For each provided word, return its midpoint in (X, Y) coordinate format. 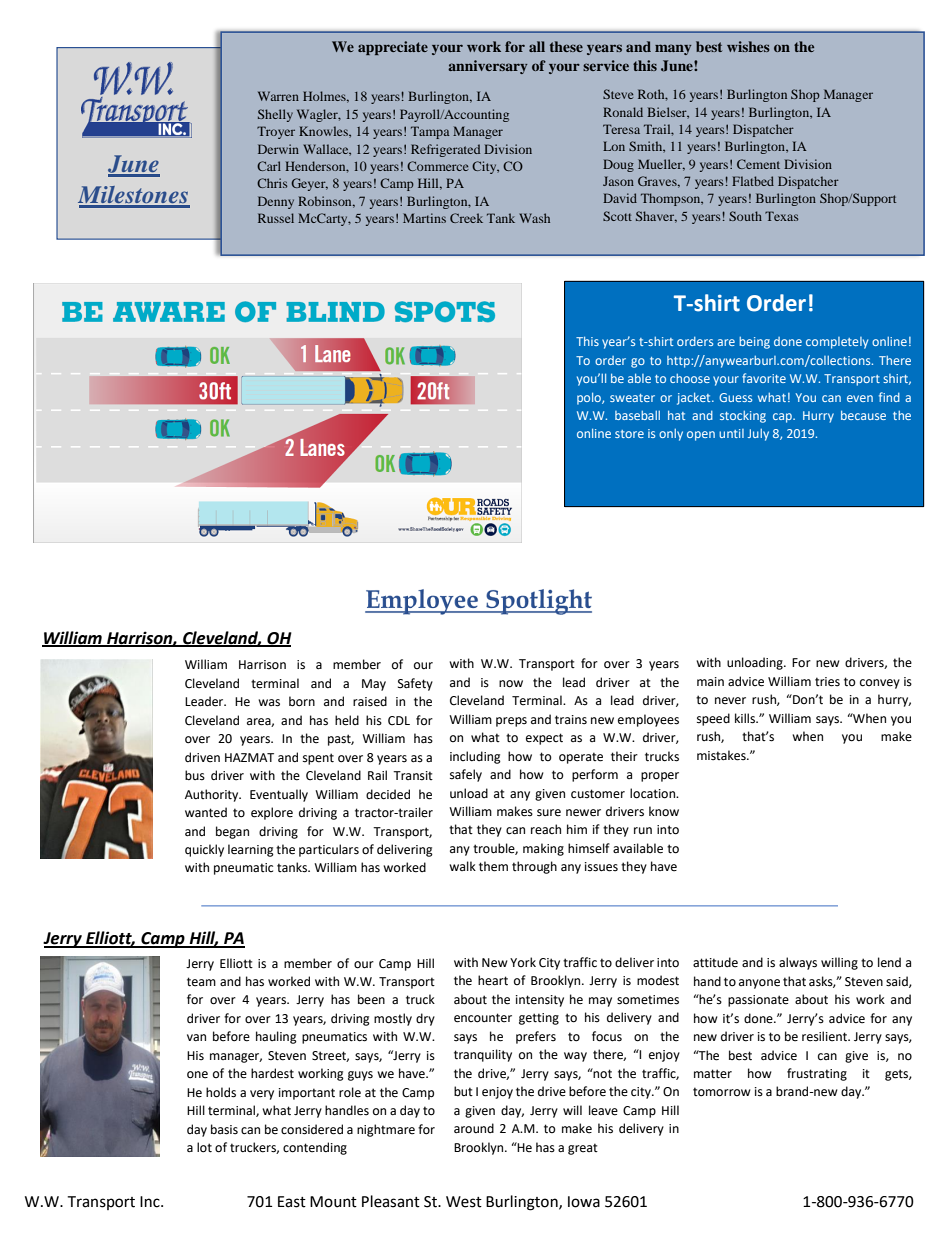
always (798, 963)
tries (827, 682)
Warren (278, 96)
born (302, 701)
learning (251, 850)
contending (315, 1148)
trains (571, 720)
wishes (748, 46)
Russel (276, 218)
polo (590, 398)
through (534, 867)
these (566, 46)
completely (837, 343)
